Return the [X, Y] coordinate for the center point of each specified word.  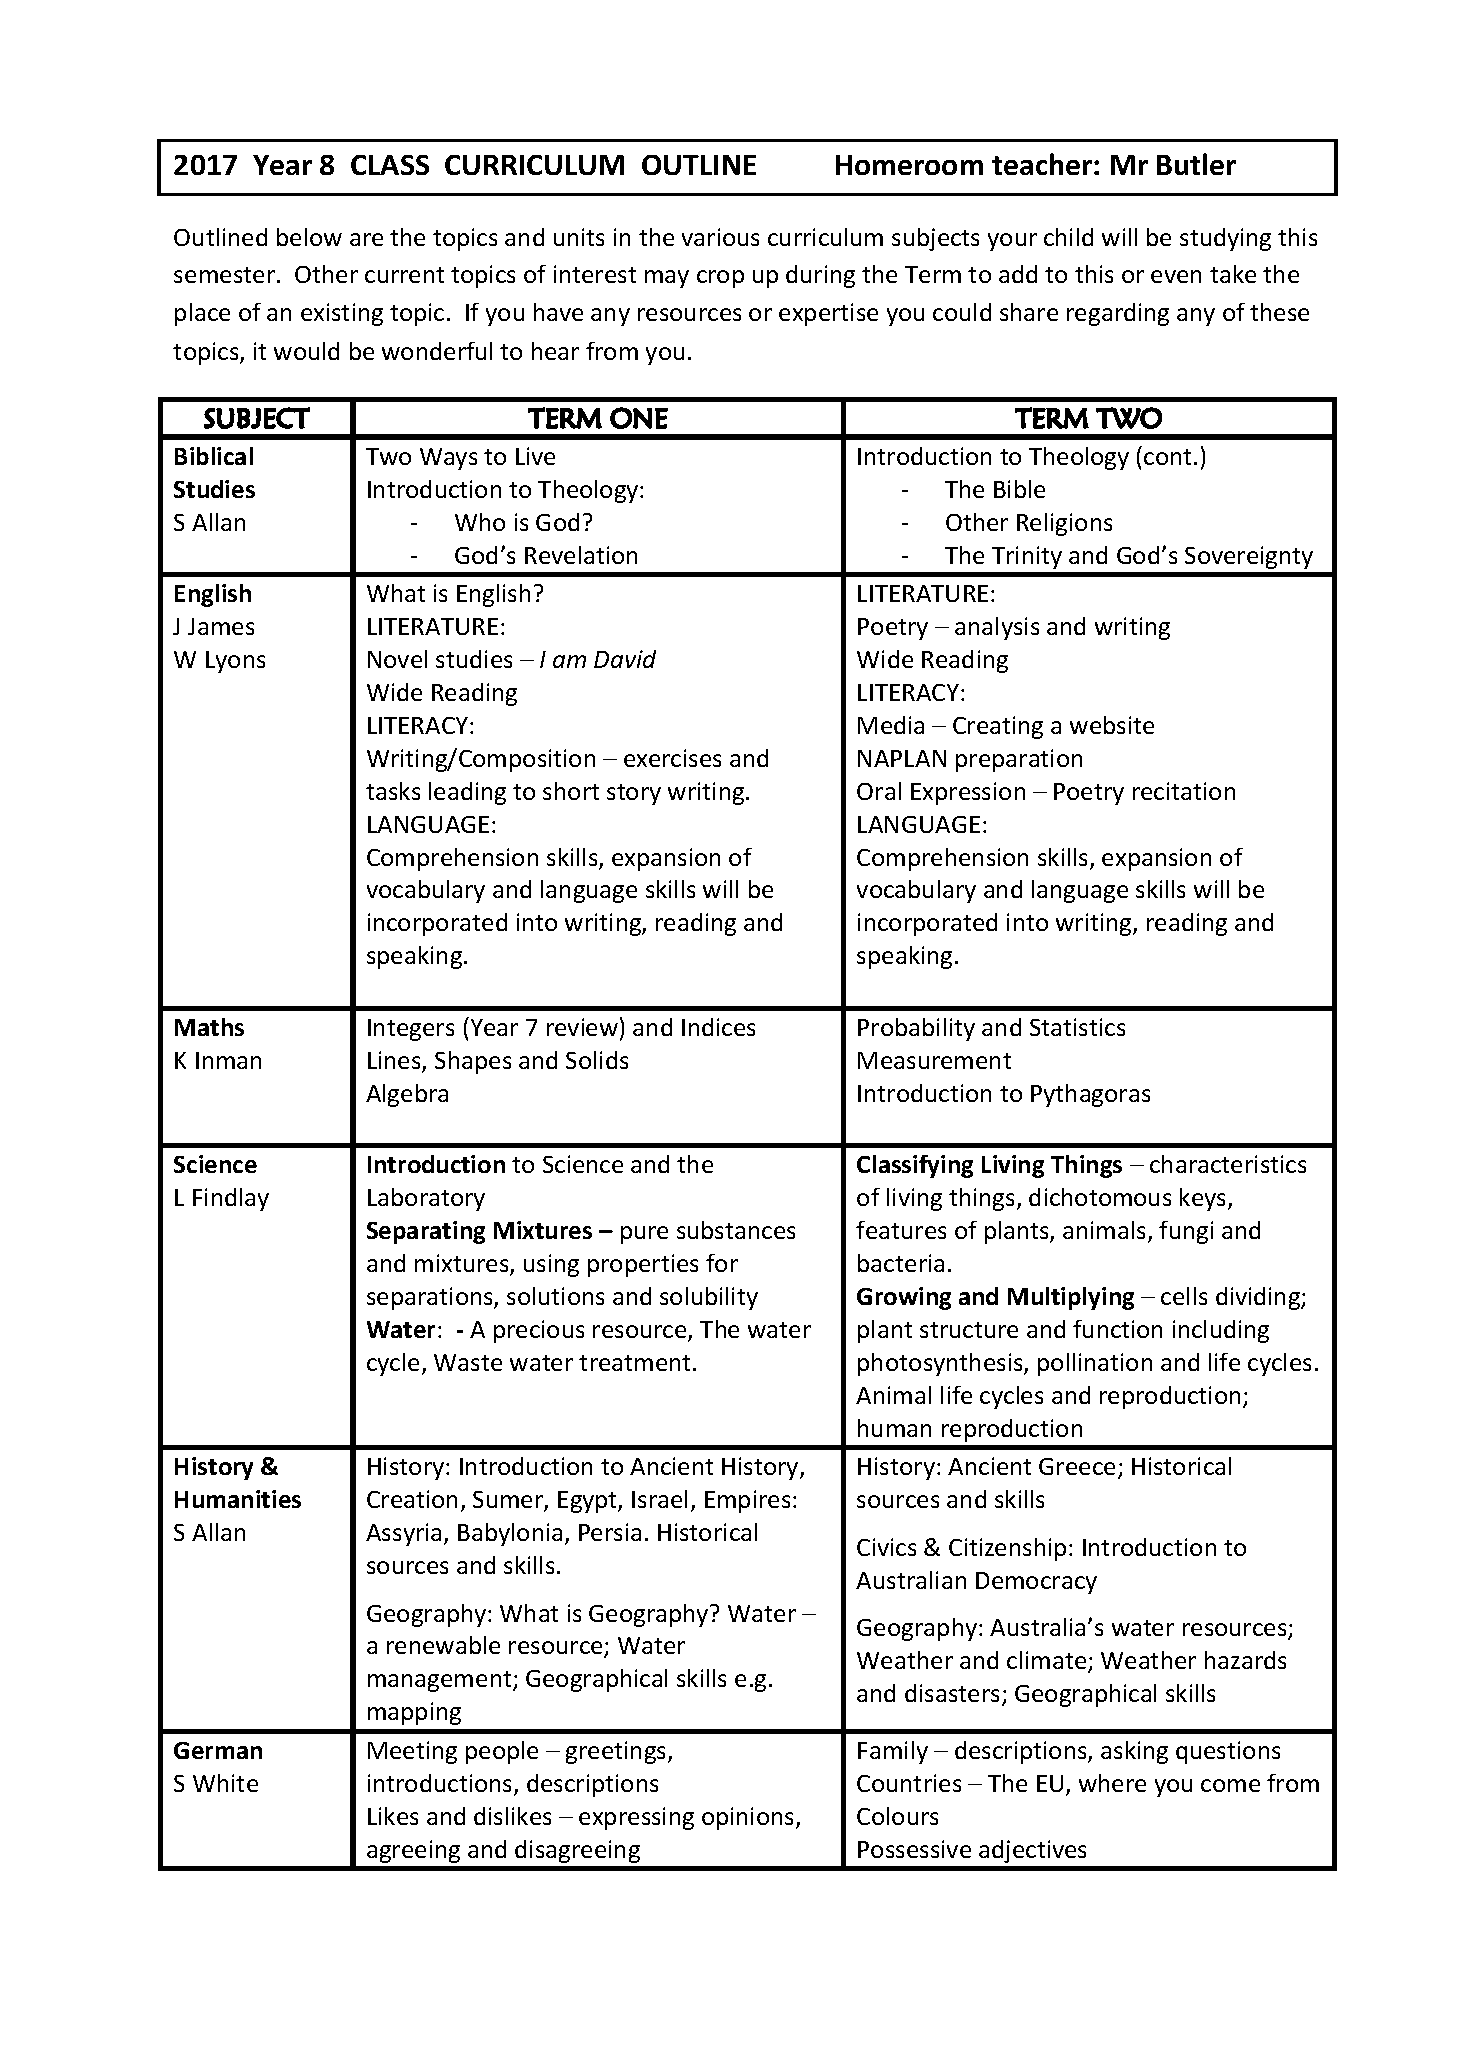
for [722, 1263]
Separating [426, 1232]
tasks [393, 791]
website [1112, 725]
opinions [749, 1818]
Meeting [412, 1752]
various [720, 237]
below [309, 237]
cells [1184, 1296]
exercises [672, 758]
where [1112, 1783]
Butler [1196, 164]
